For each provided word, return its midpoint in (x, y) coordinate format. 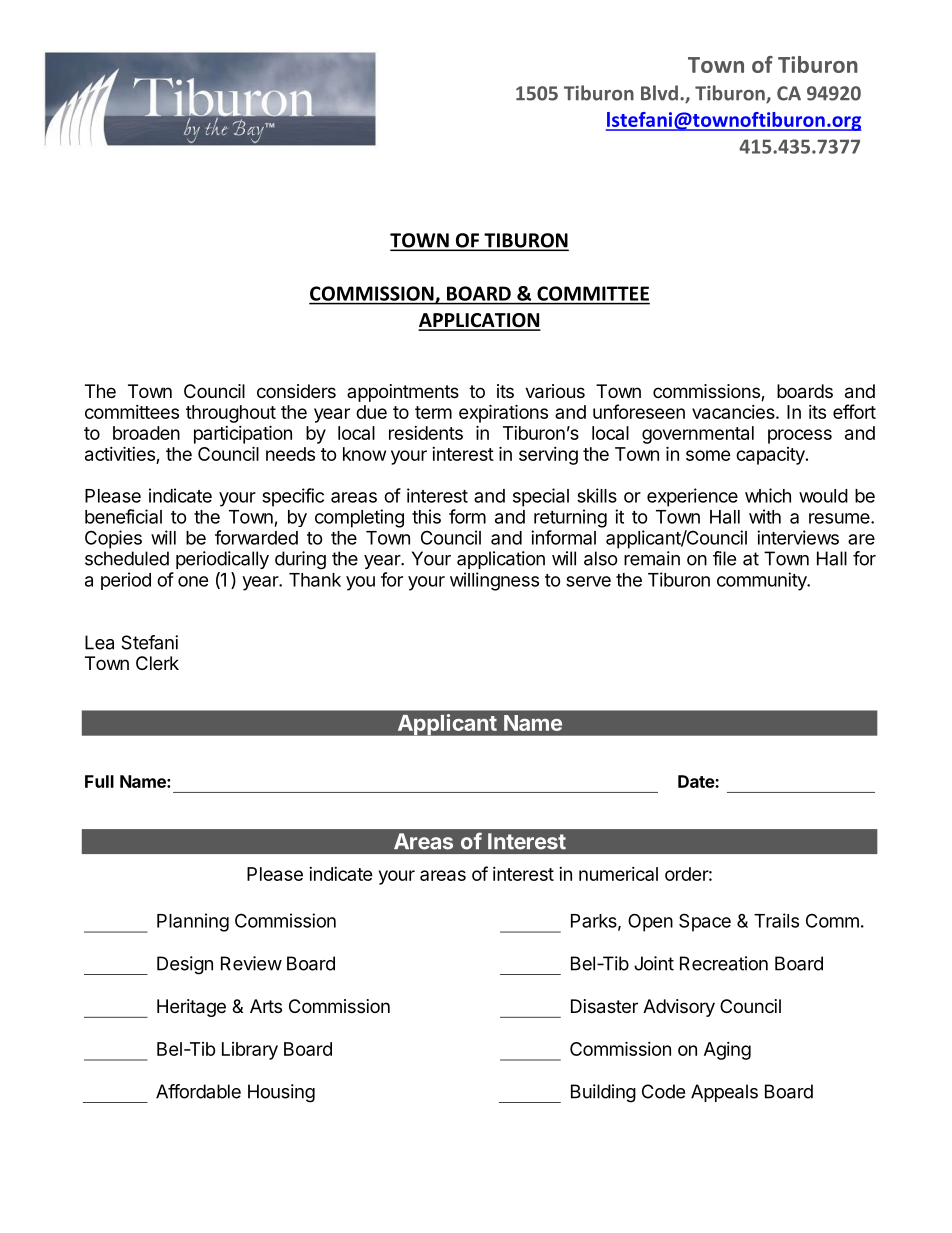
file (724, 558)
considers (296, 391)
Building (603, 1093)
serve (588, 581)
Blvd (659, 93)
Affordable (198, 1091)
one (193, 581)
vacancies (734, 412)
